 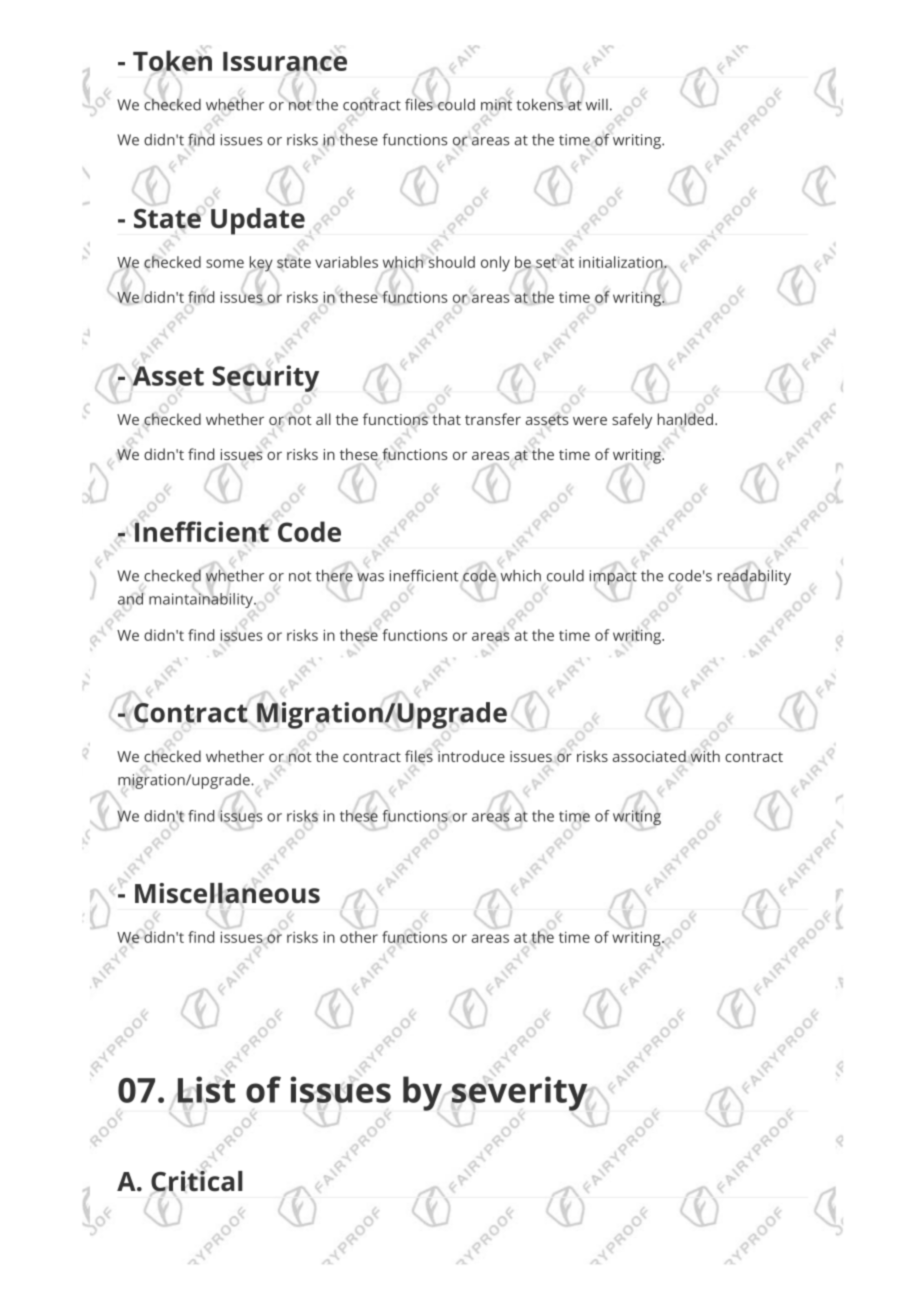 I want to click on mint, so click(x=496, y=105).
